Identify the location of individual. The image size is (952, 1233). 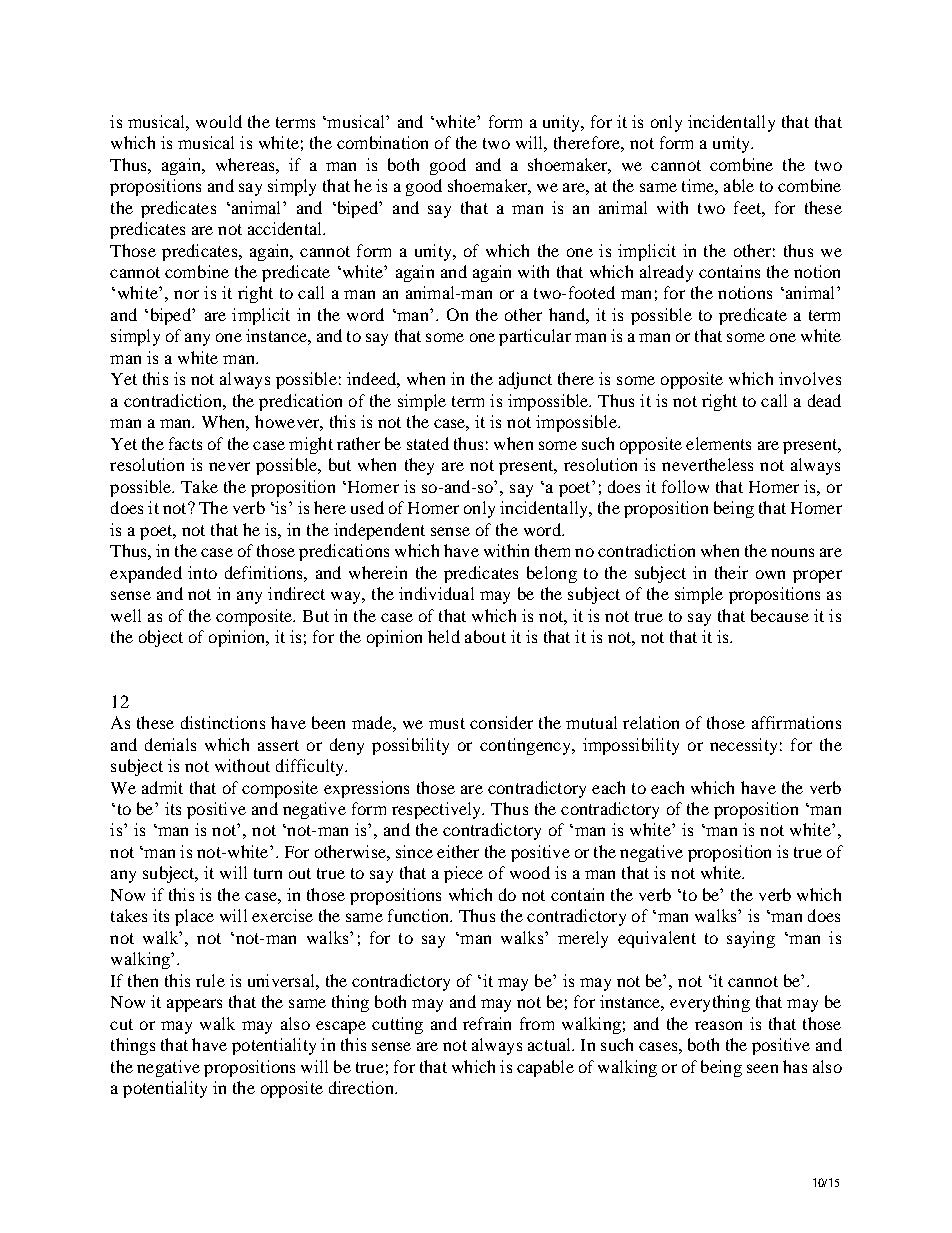
(436, 593).
